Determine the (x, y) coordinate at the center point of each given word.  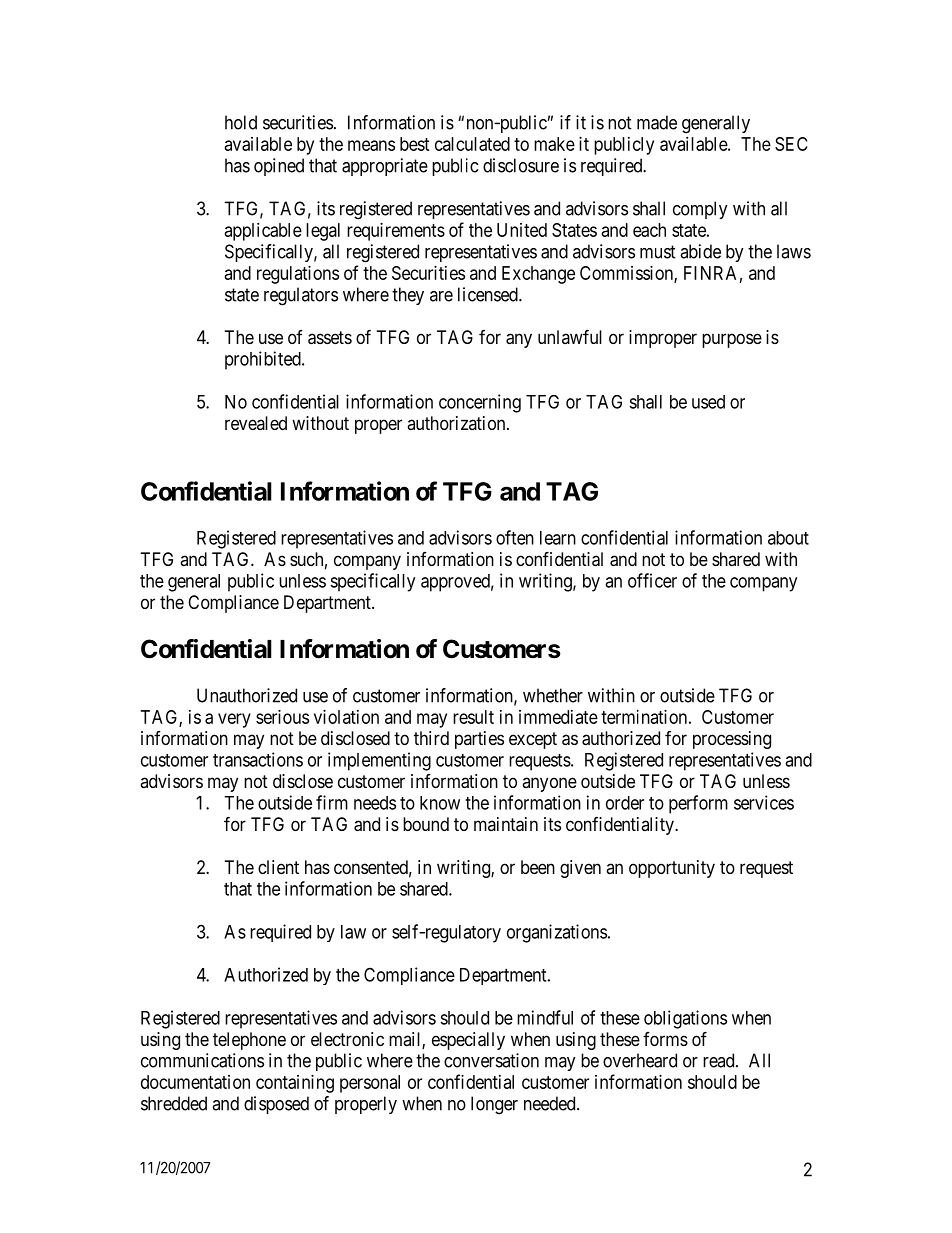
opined (279, 167)
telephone (249, 1041)
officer (652, 580)
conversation (491, 1060)
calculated (472, 144)
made (657, 122)
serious (282, 717)
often (515, 537)
